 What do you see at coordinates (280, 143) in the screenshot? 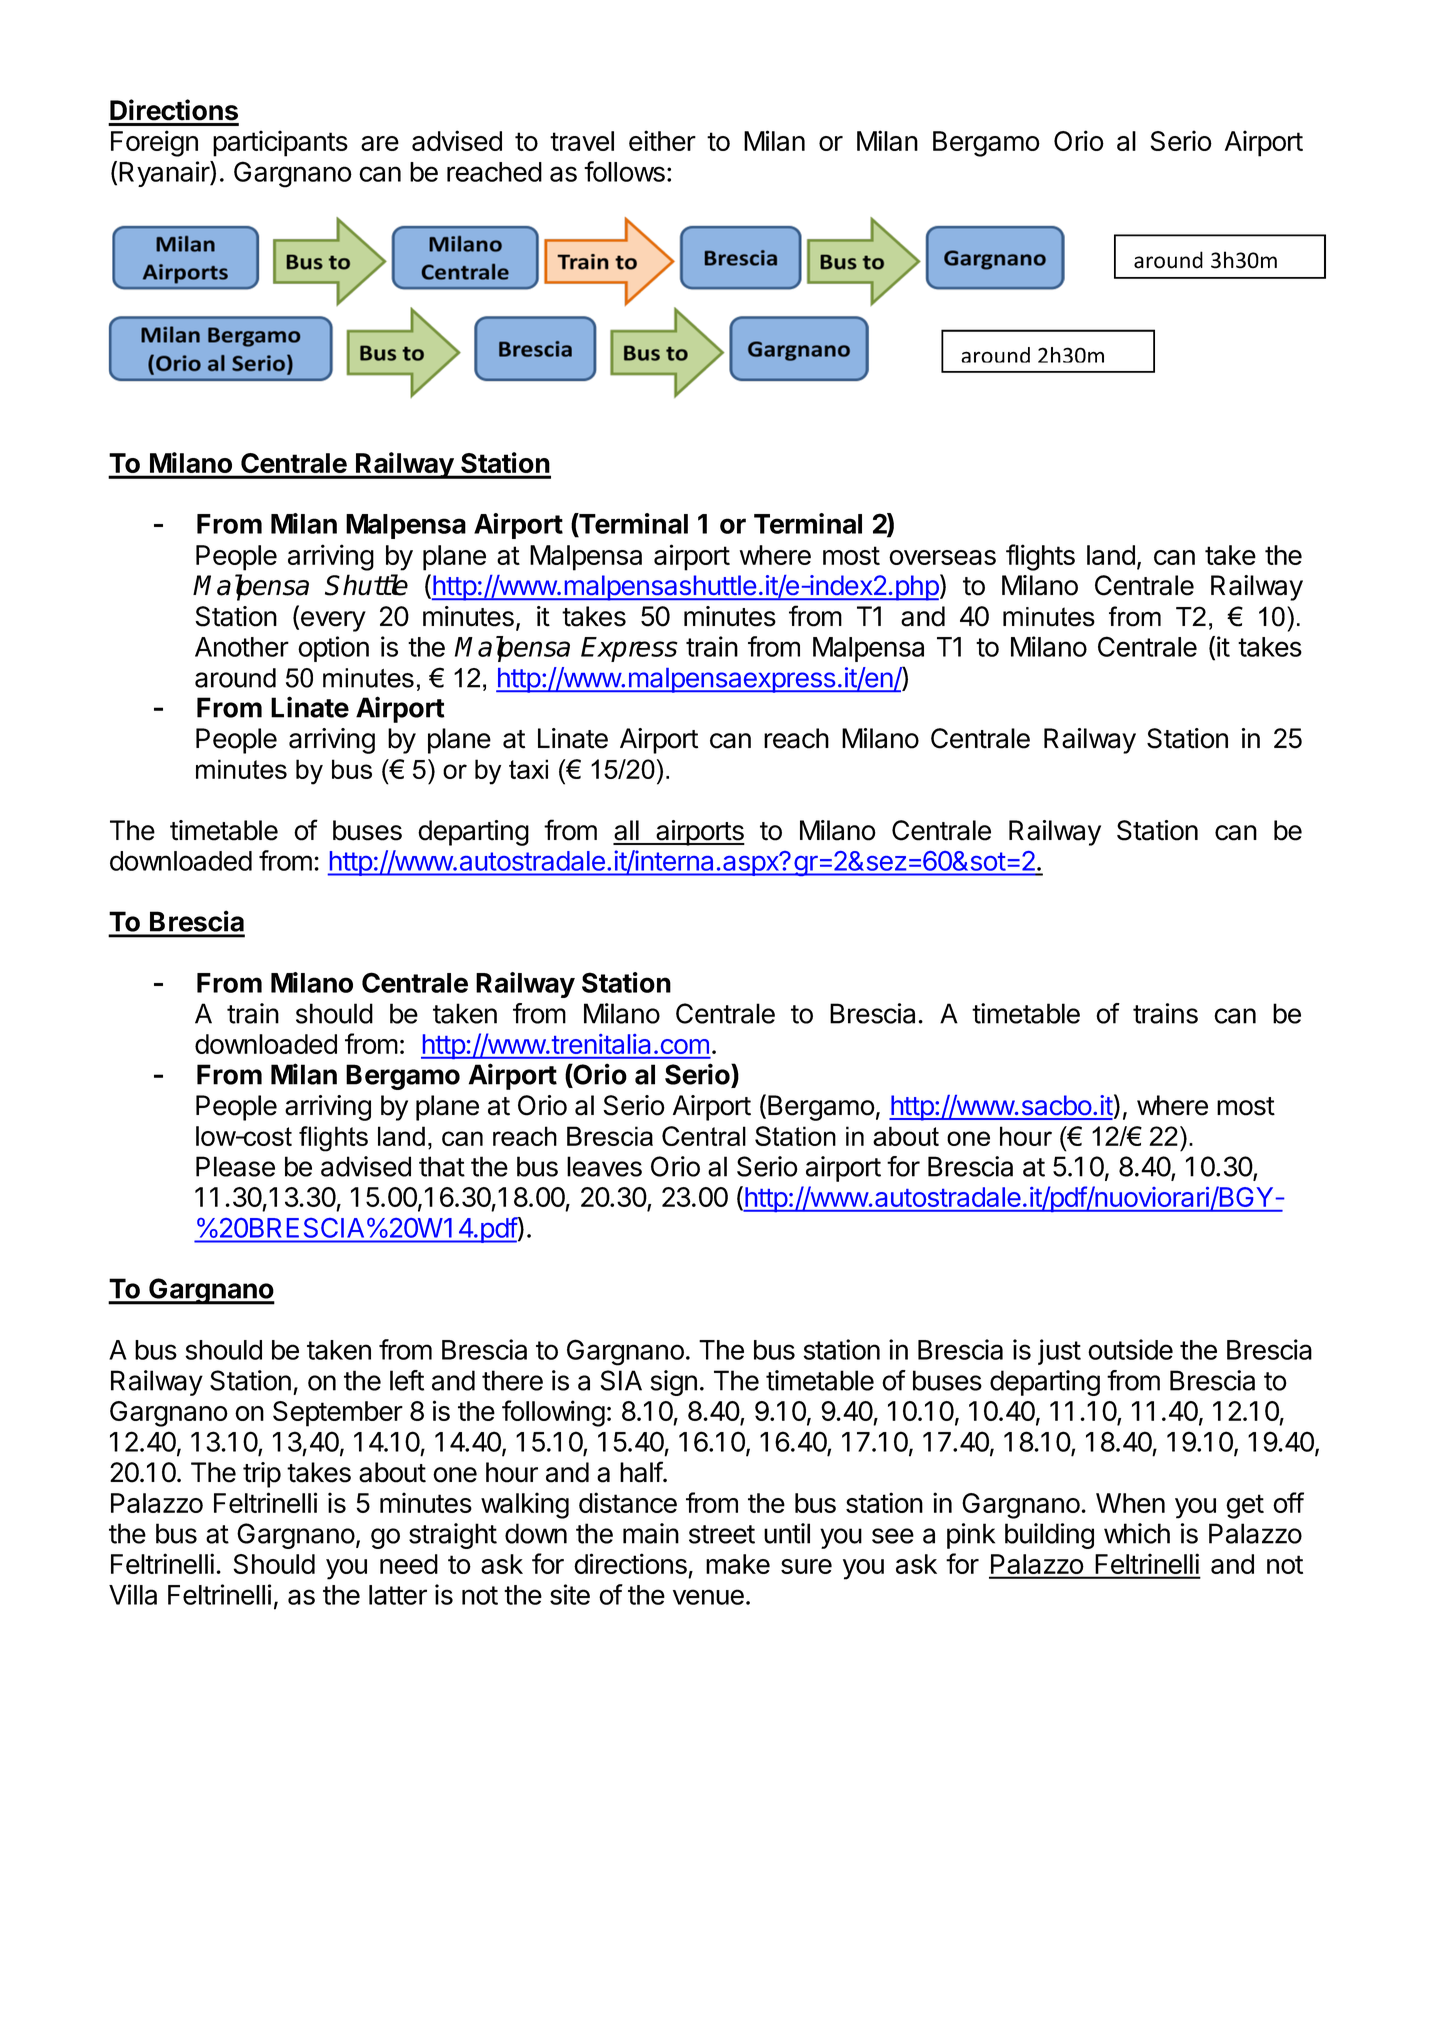
I see `participants` at bounding box center [280, 143].
